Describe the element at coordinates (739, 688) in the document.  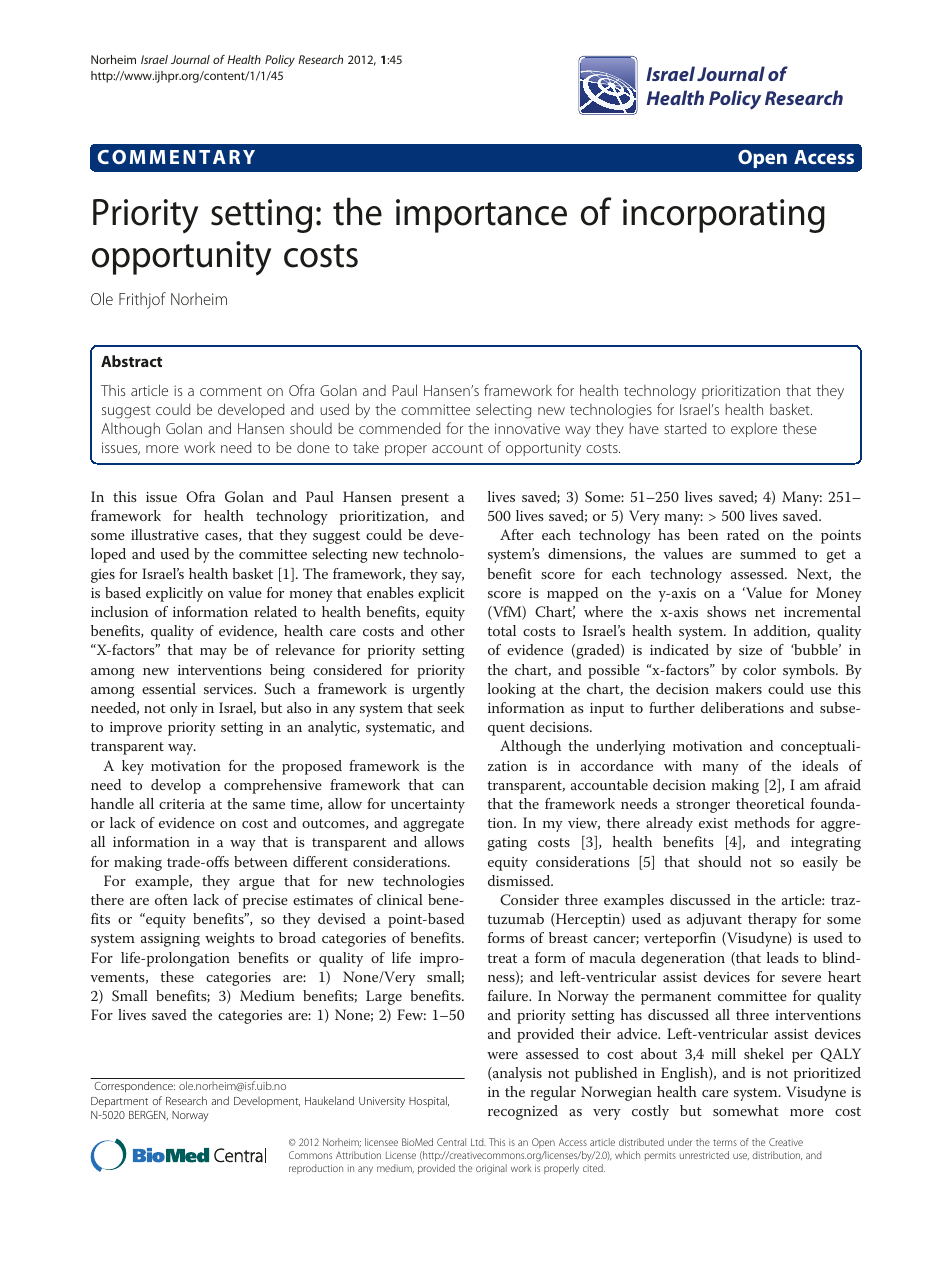
I see `makers` at that location.
